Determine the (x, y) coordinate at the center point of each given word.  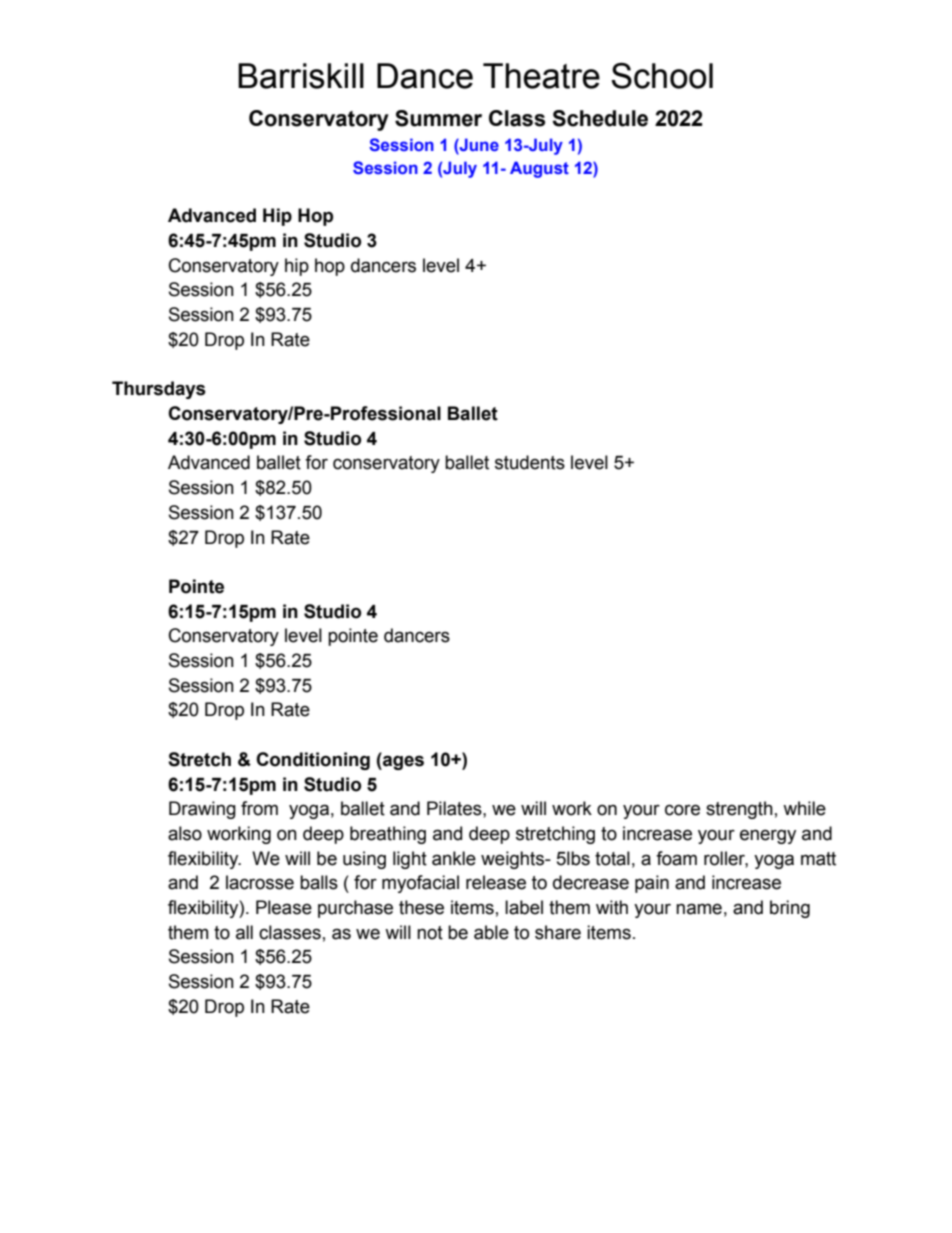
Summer (438, 118)
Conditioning (313, 761)
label (524, 907)
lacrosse (260, 882)
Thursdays (159, 390)
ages (402, 761)
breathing (388, 835)
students (530, 462)
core (682, 810)
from (259, 808)
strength (739, 810)
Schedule (600, 118)
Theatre (541, 76)
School (662, 76)
